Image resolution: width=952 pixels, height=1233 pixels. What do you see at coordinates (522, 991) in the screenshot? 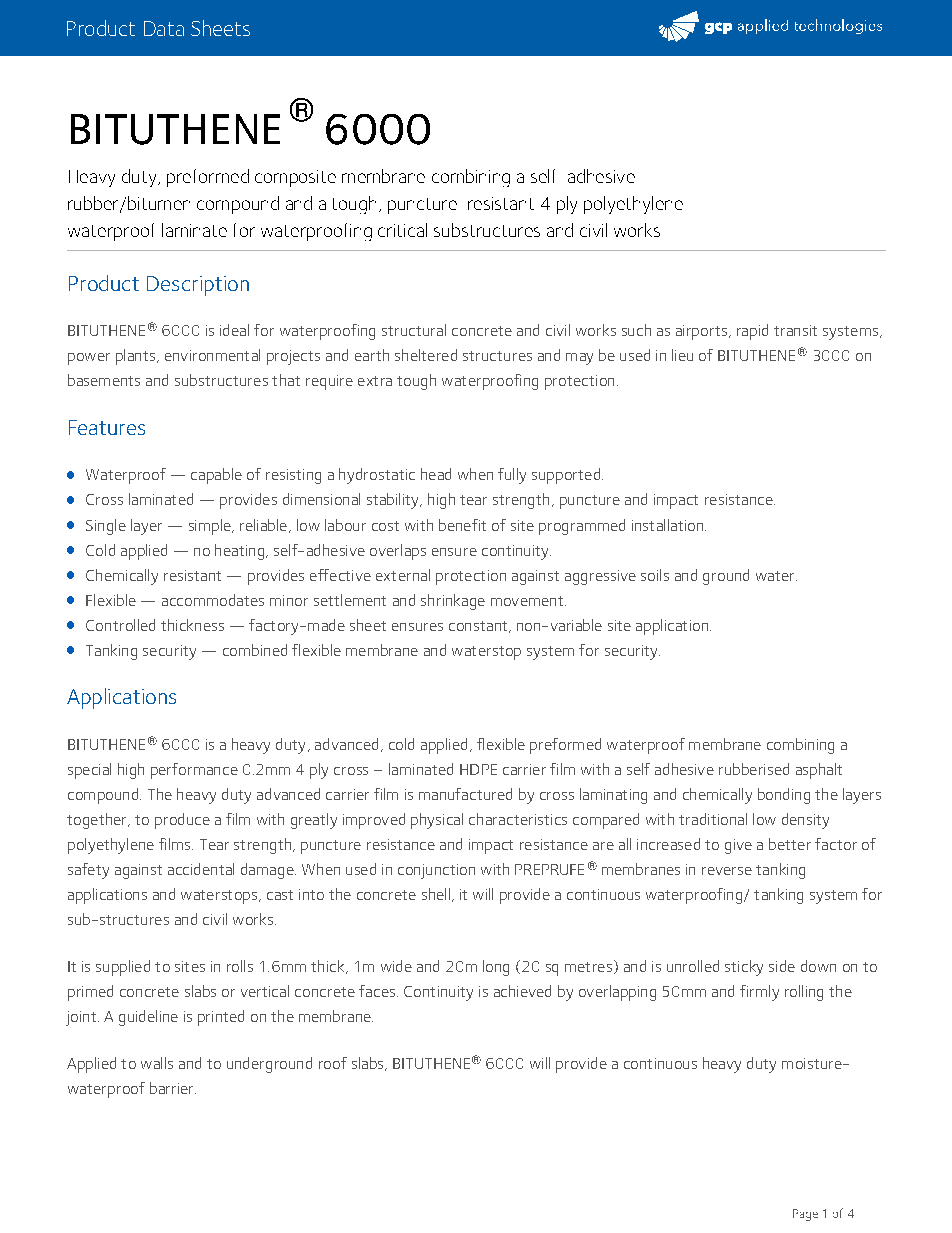
I see `achieved` at bounding box center [522, 991].
